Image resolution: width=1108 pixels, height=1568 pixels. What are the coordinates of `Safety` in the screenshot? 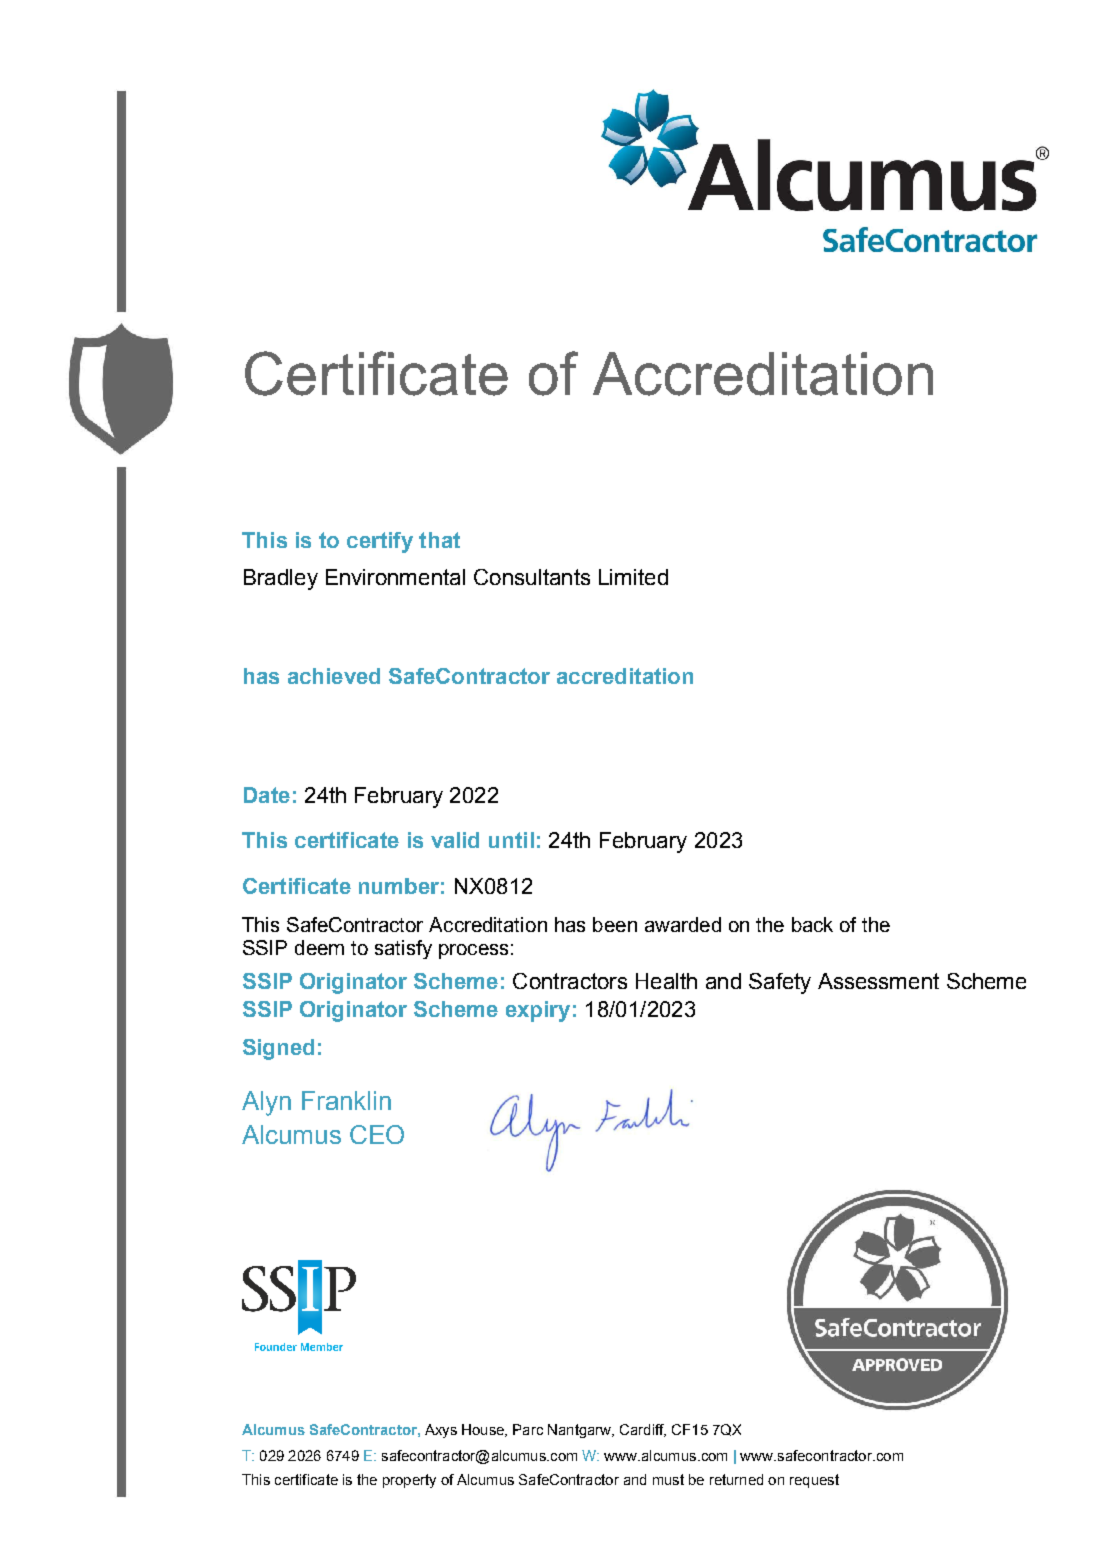 It's located at (780, 983).
